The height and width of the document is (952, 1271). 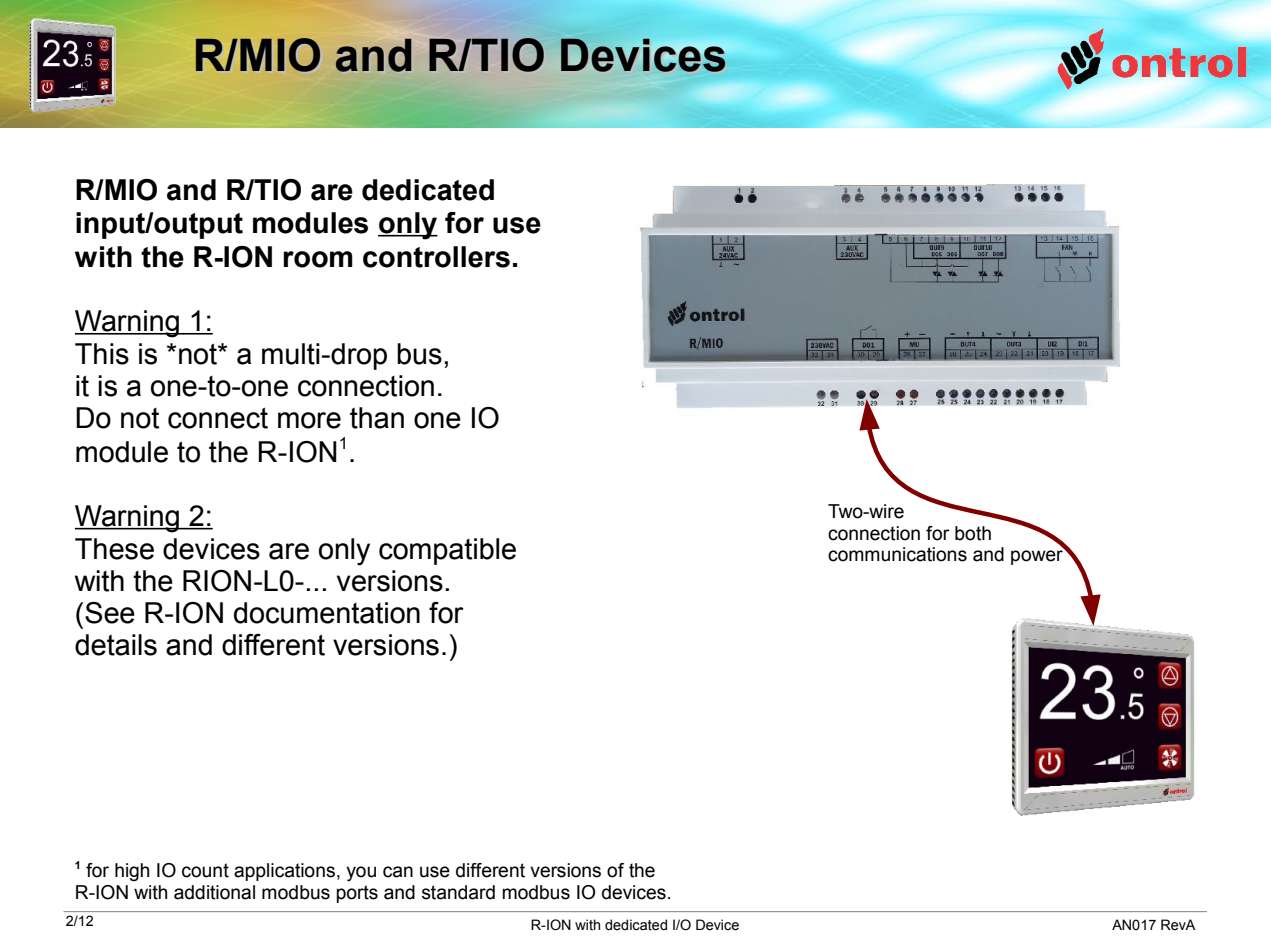 I want to click on controllers, so click(x=436, y=257).
